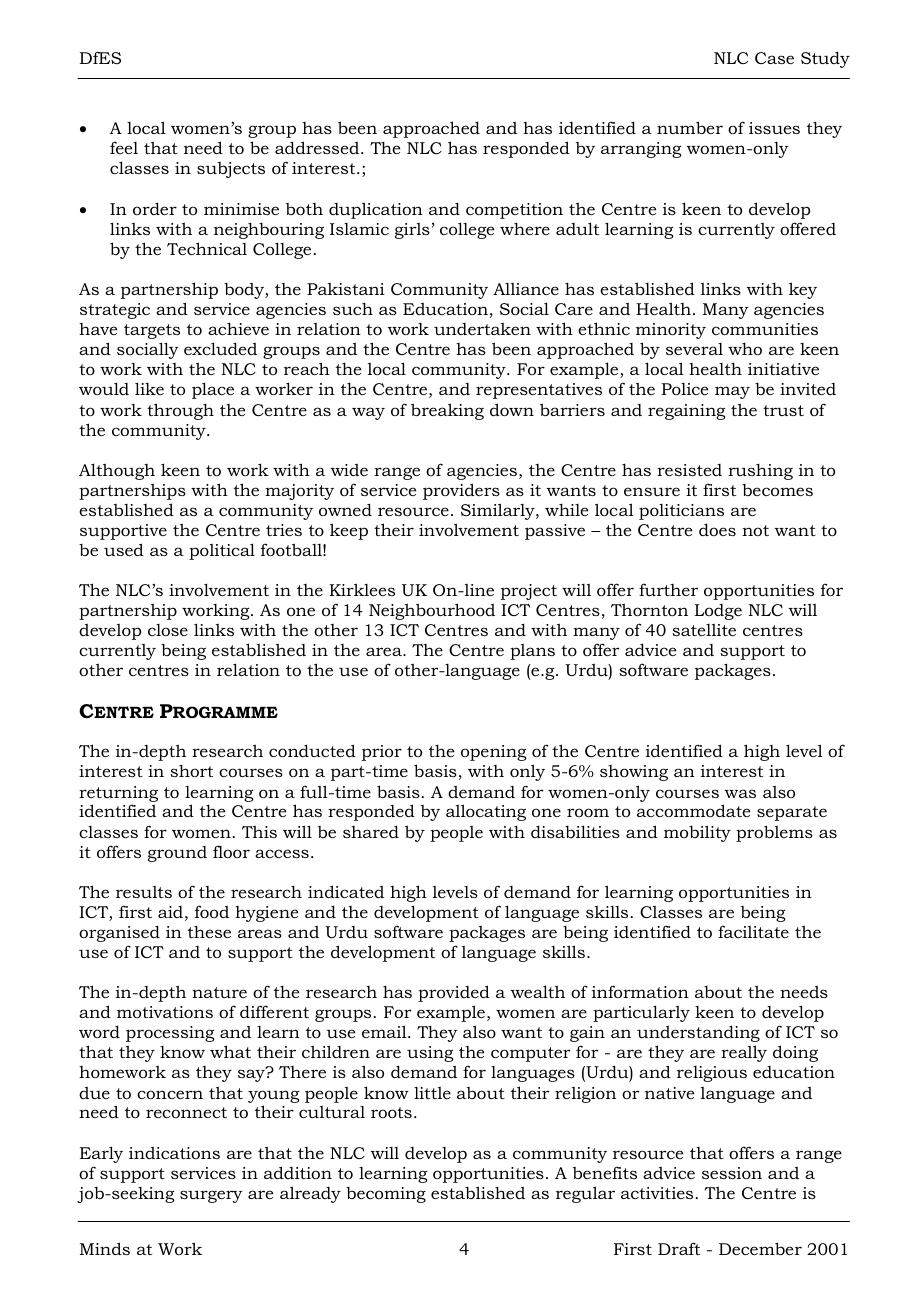 The height and width of the document is (1308, 924). I want to click on targets, so click(152, 331).
